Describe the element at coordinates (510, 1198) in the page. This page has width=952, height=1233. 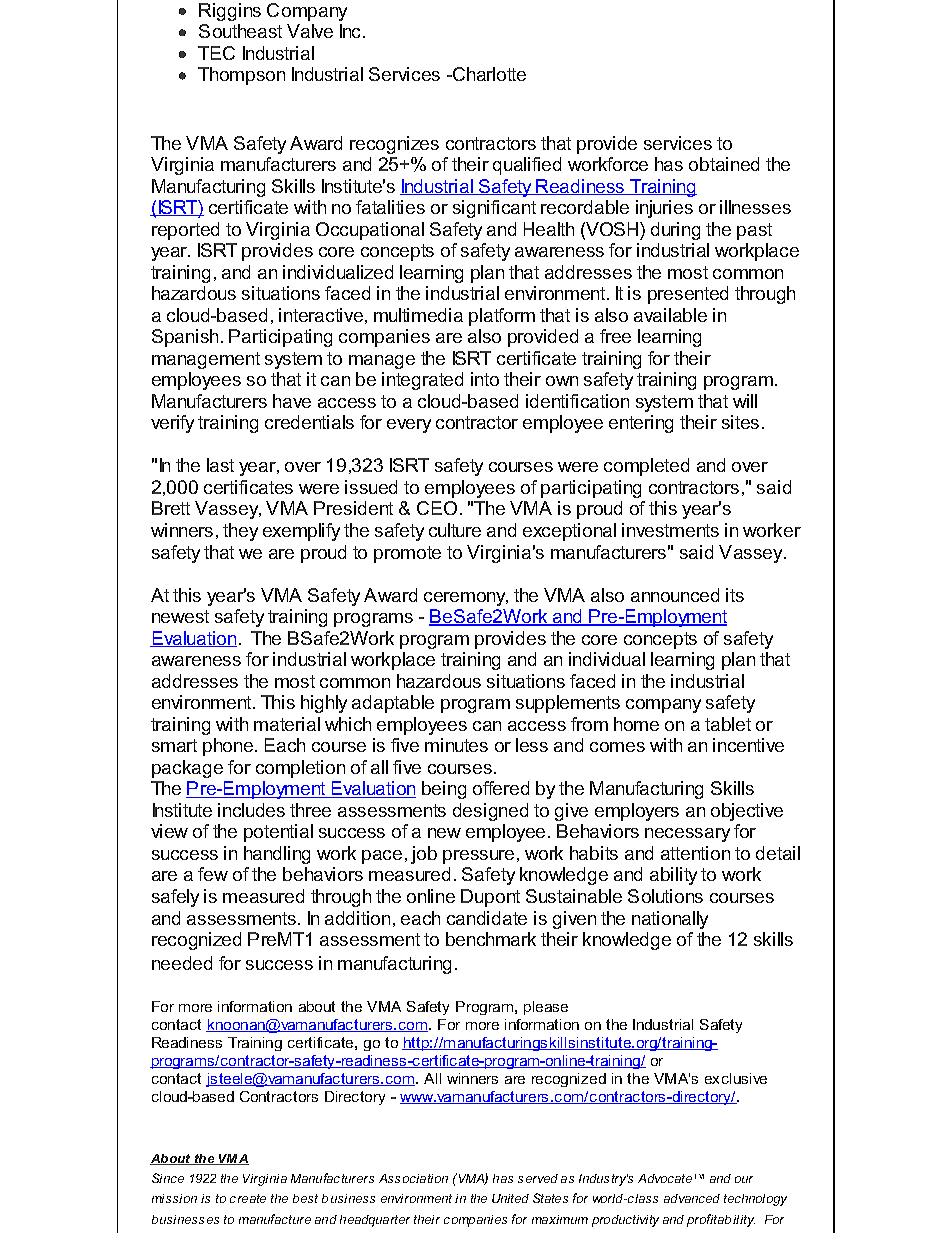
I see `United` at that location.
